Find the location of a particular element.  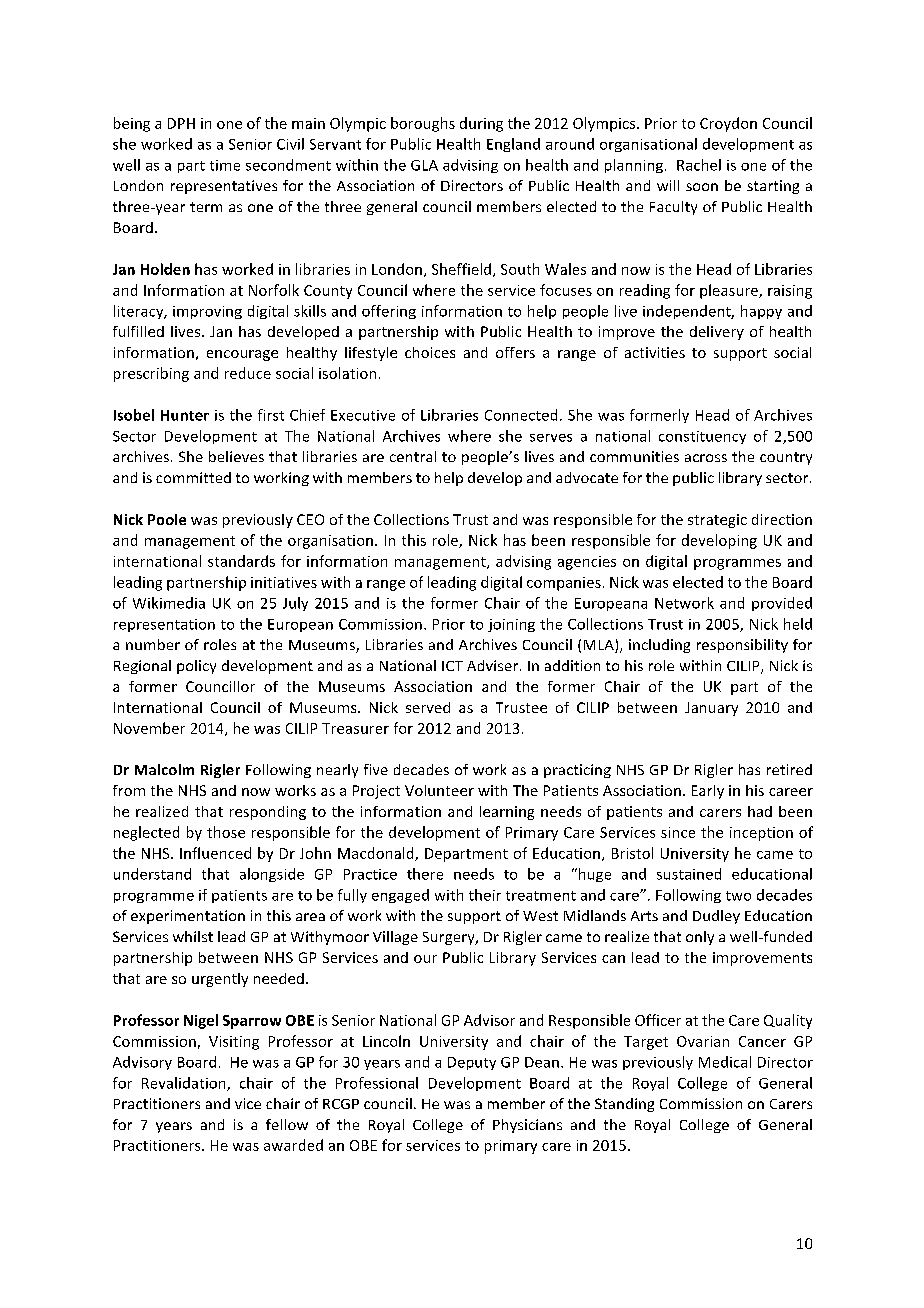

Medical is located at coordinates (725, 1062).
